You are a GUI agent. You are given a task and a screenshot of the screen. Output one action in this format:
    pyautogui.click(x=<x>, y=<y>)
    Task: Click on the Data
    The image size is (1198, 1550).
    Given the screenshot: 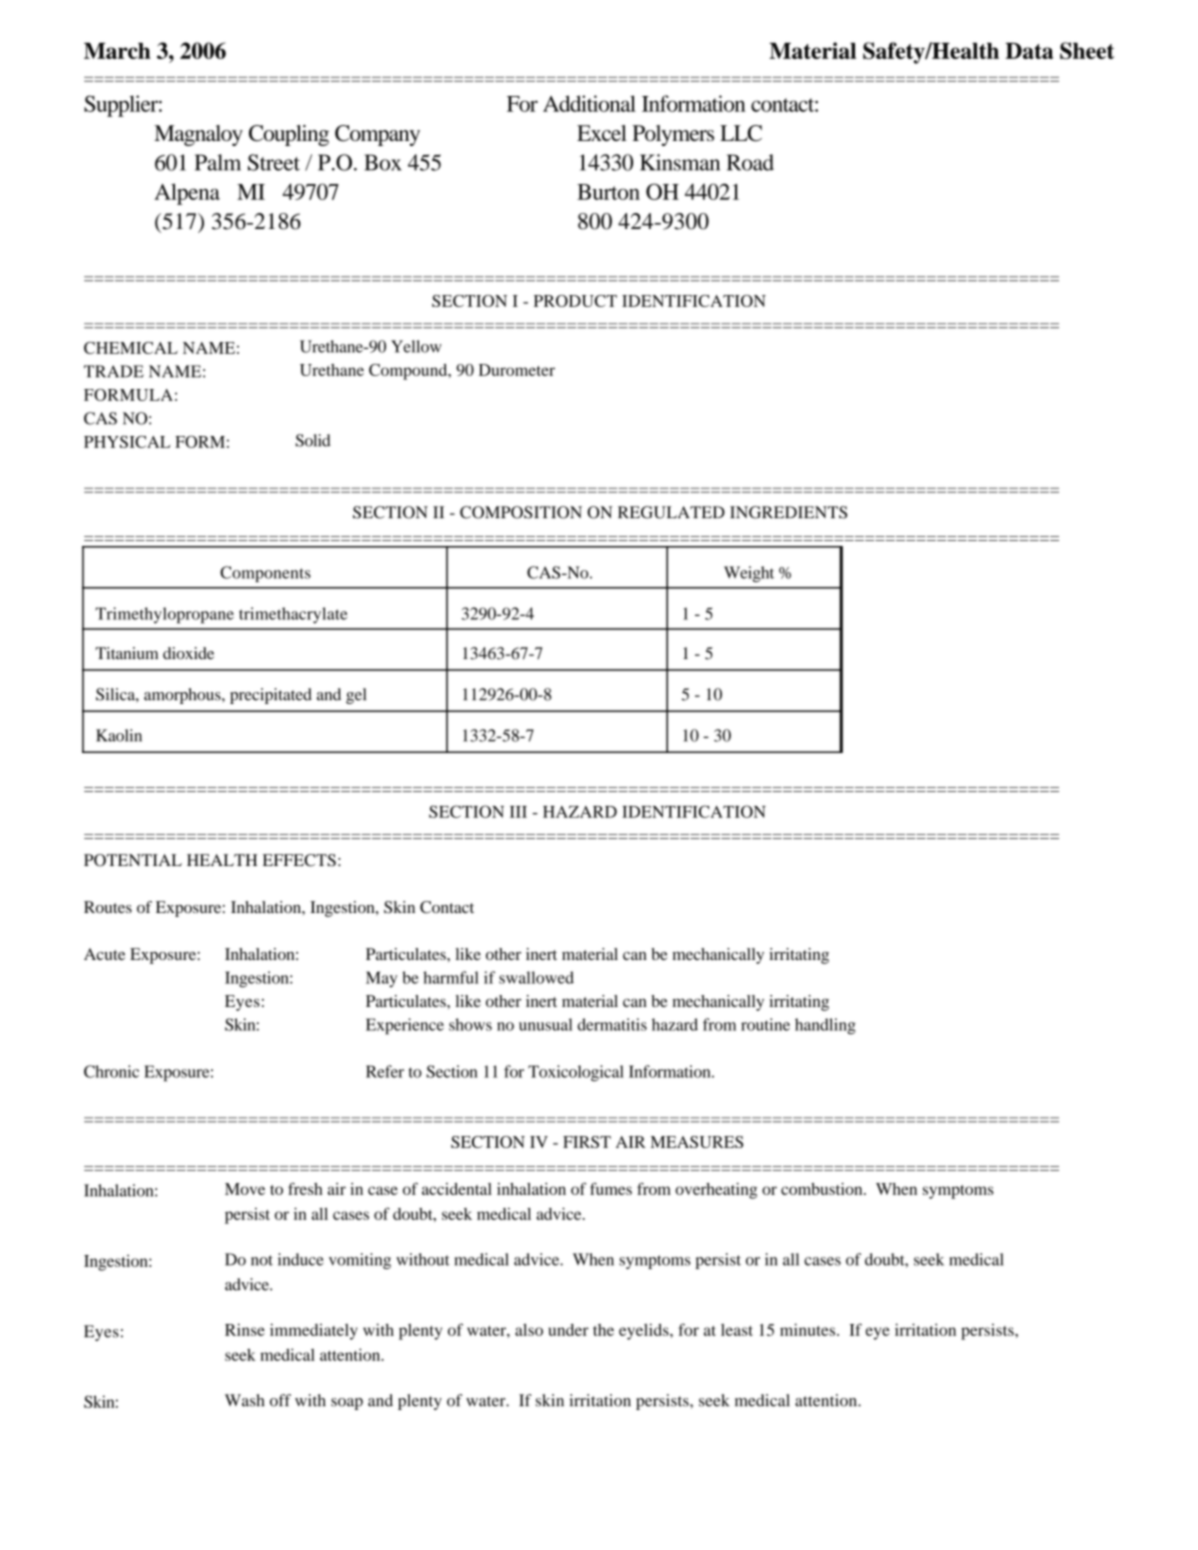 What is the action you would take?
    pyautogui.click(x=1029, y=51)
